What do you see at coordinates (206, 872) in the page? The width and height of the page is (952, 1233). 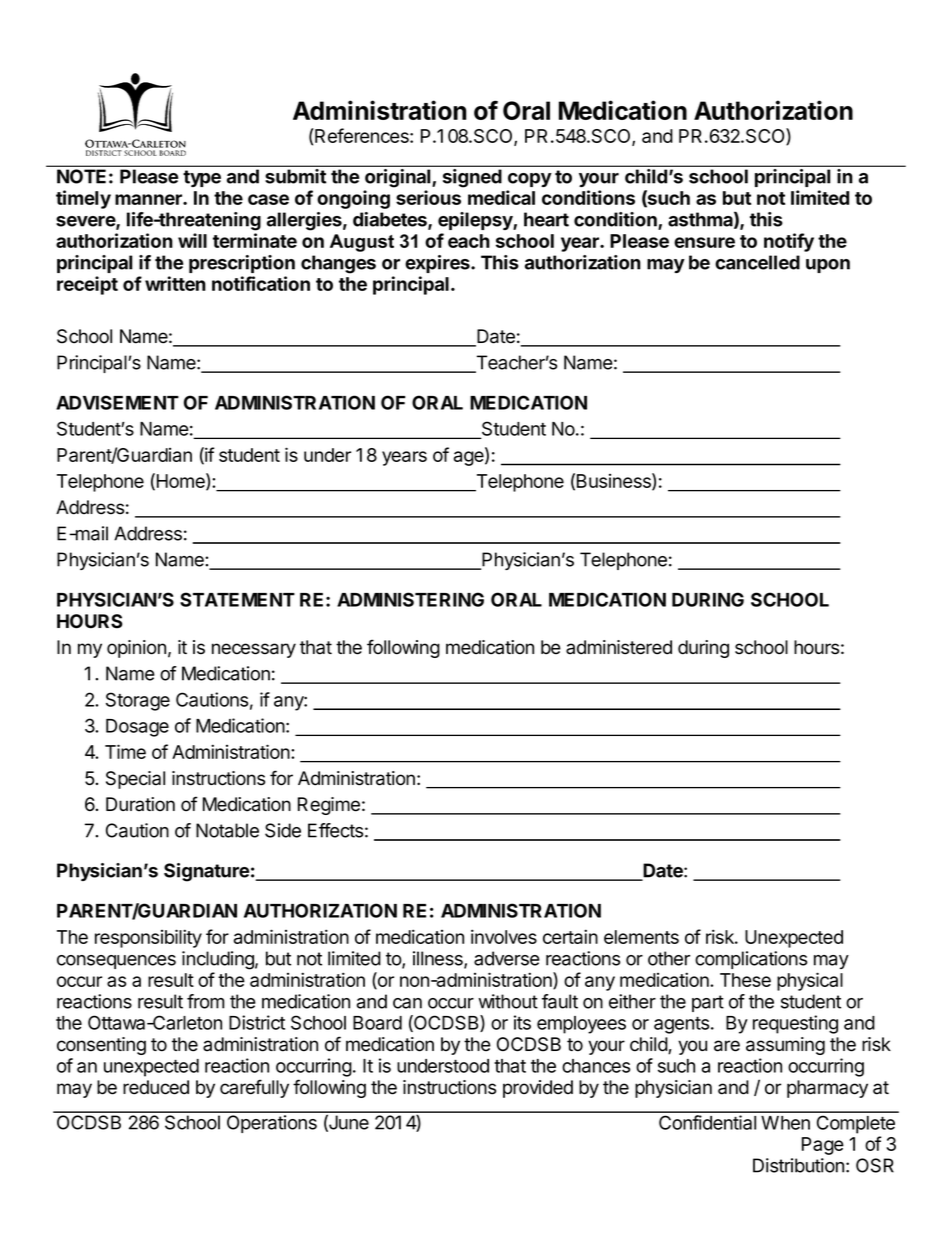 I see `Signature` at bounding box center [206, 872].
